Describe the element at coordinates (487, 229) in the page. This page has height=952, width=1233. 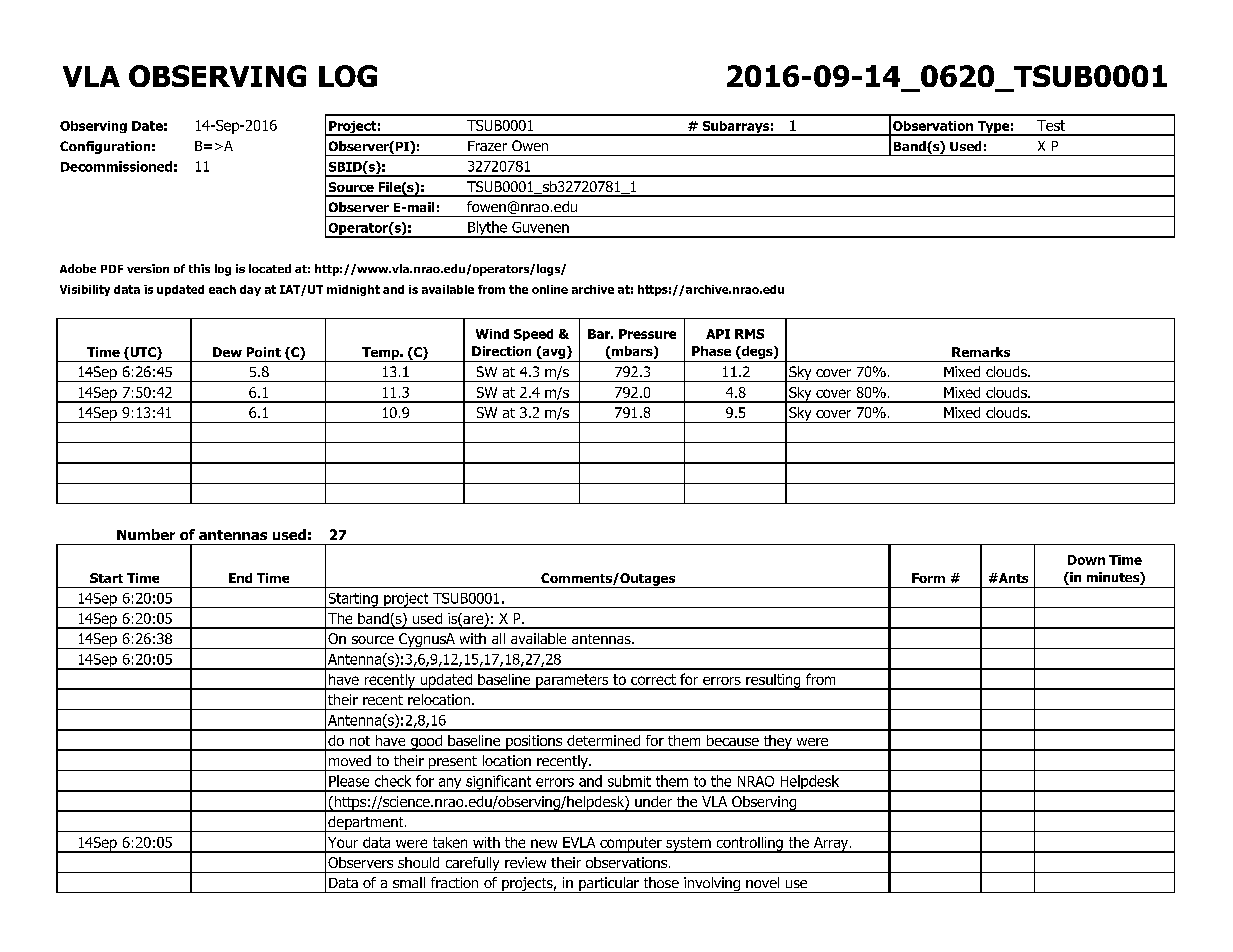
I see `Blythe` at that location.
